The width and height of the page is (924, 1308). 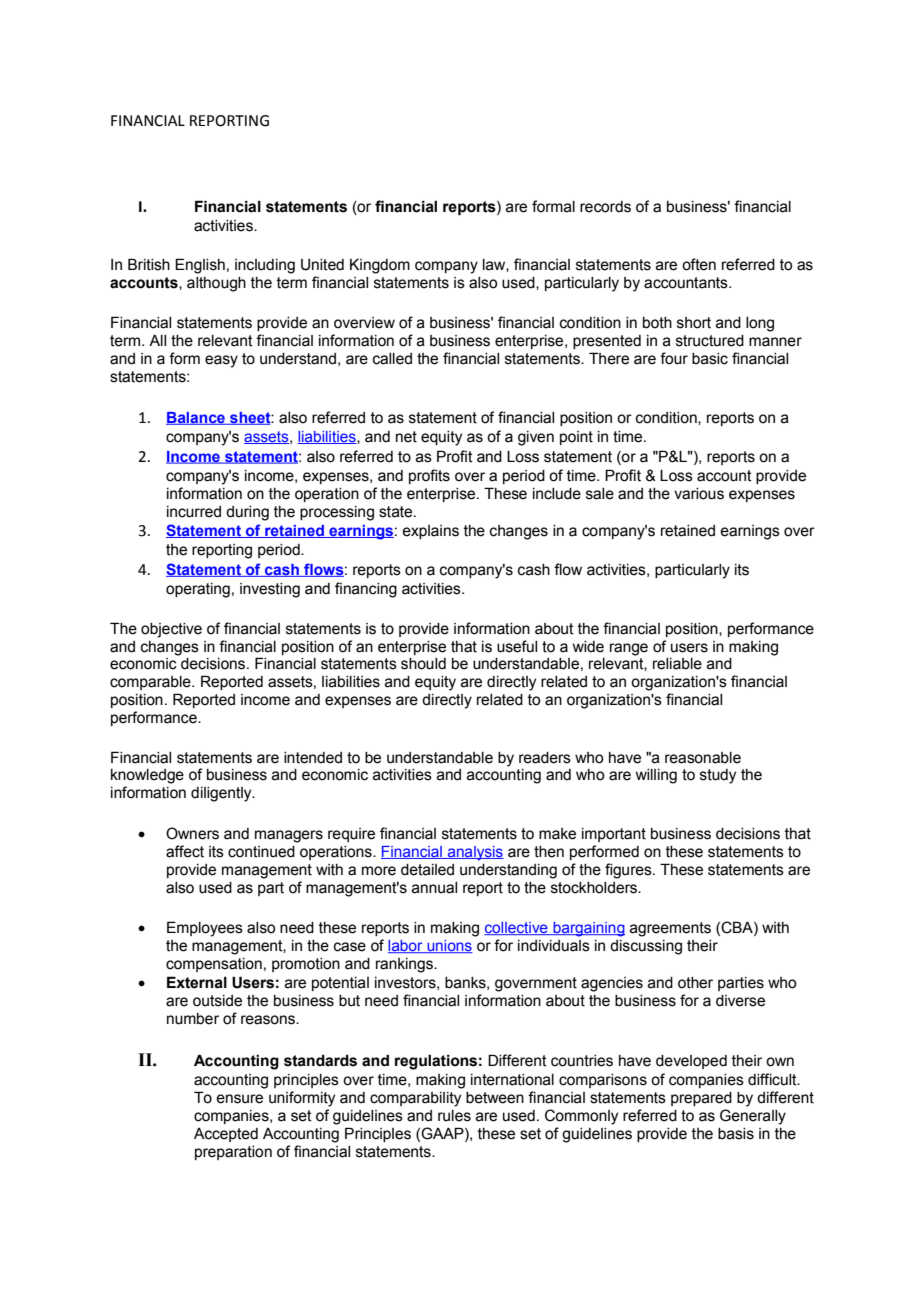 I want to click on reliable, so click(x=677, y=664).
